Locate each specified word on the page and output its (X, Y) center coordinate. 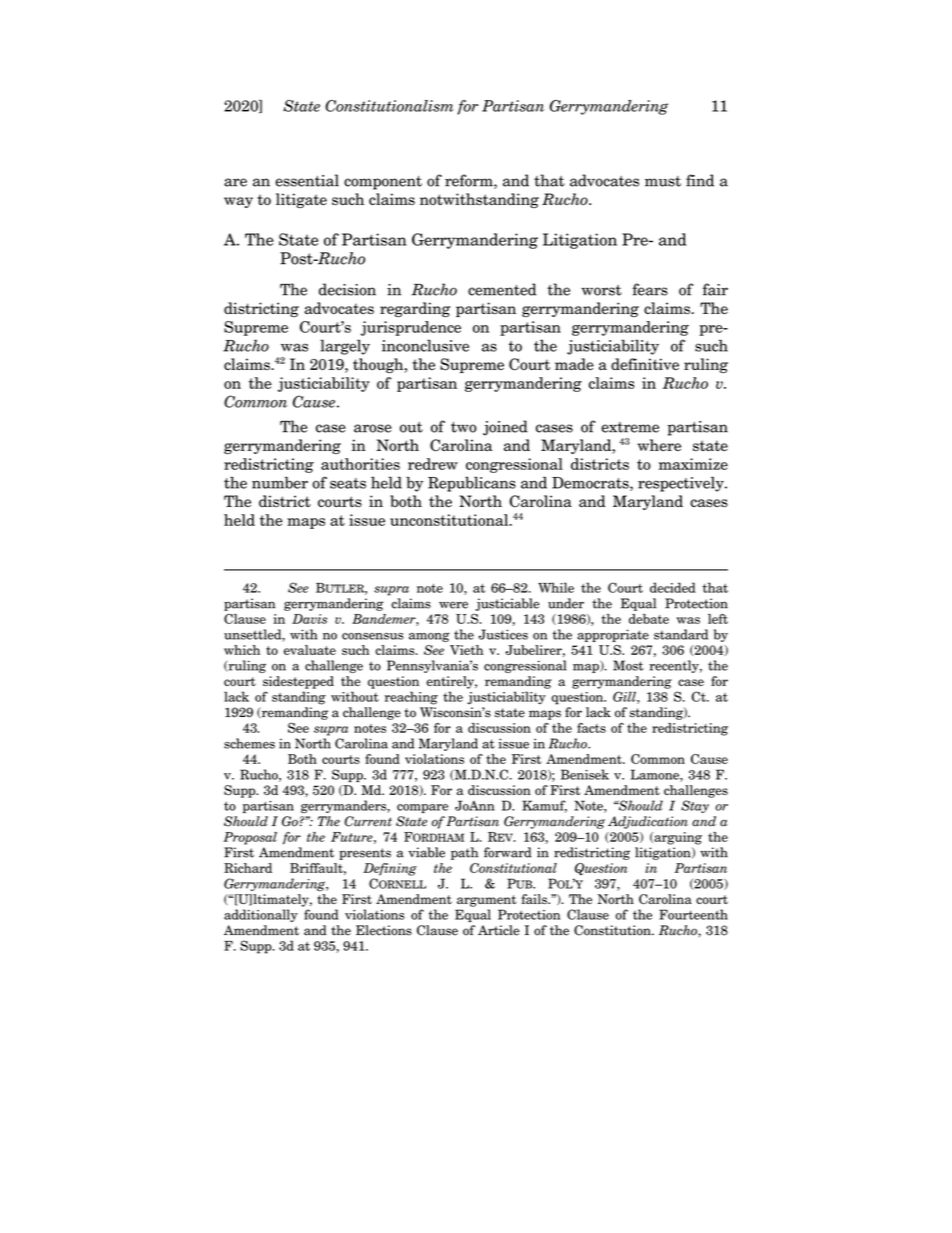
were (453, 605)
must (663, 181)
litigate (301, 200)
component (383, 183)
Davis (309, 619)
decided (673, 587)
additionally (261, 915)
